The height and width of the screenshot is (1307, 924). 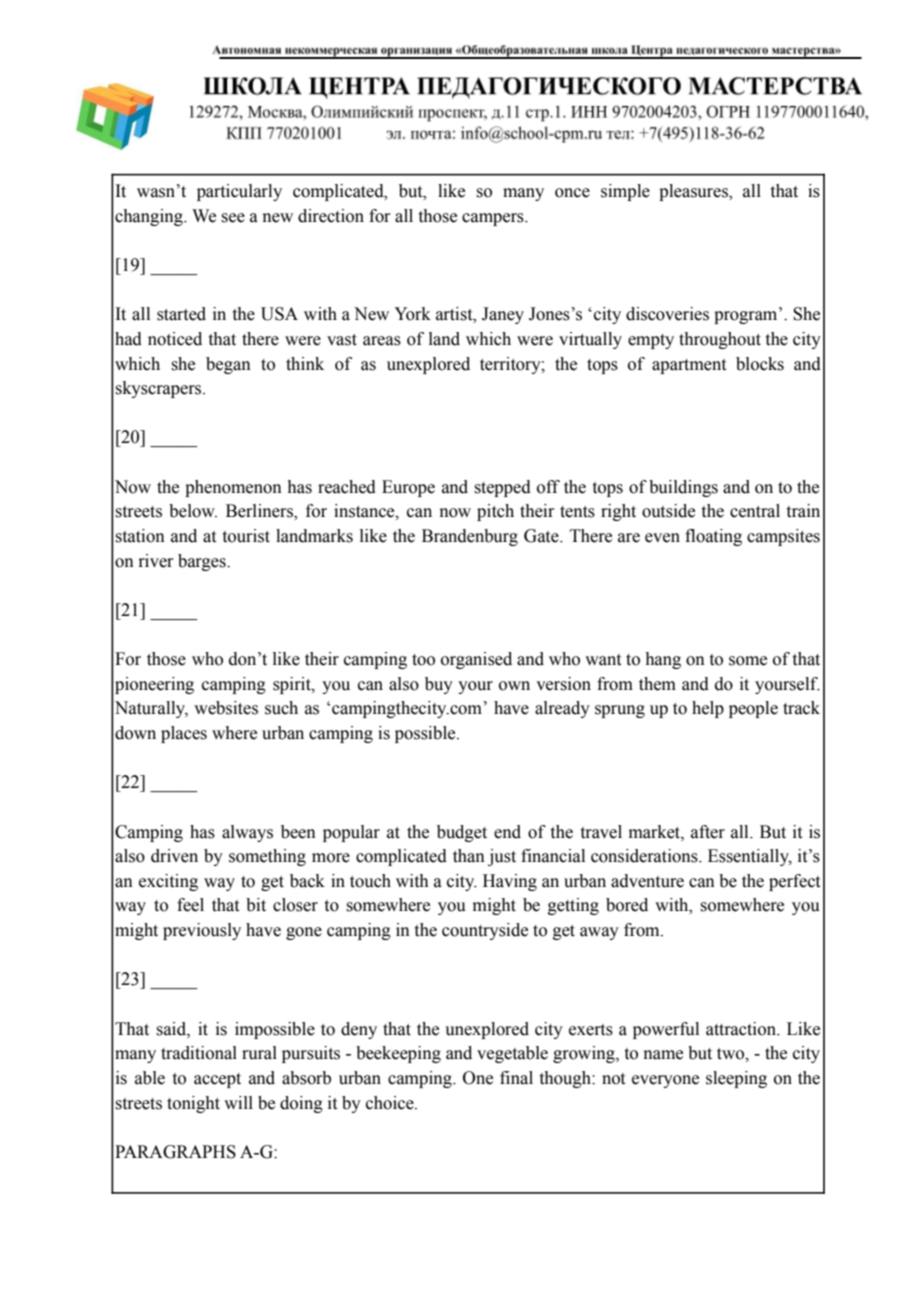 What do you see at coordinates (391, 1103) in the screenshot?
I see `choice` at bounding box center [391, 1103].
